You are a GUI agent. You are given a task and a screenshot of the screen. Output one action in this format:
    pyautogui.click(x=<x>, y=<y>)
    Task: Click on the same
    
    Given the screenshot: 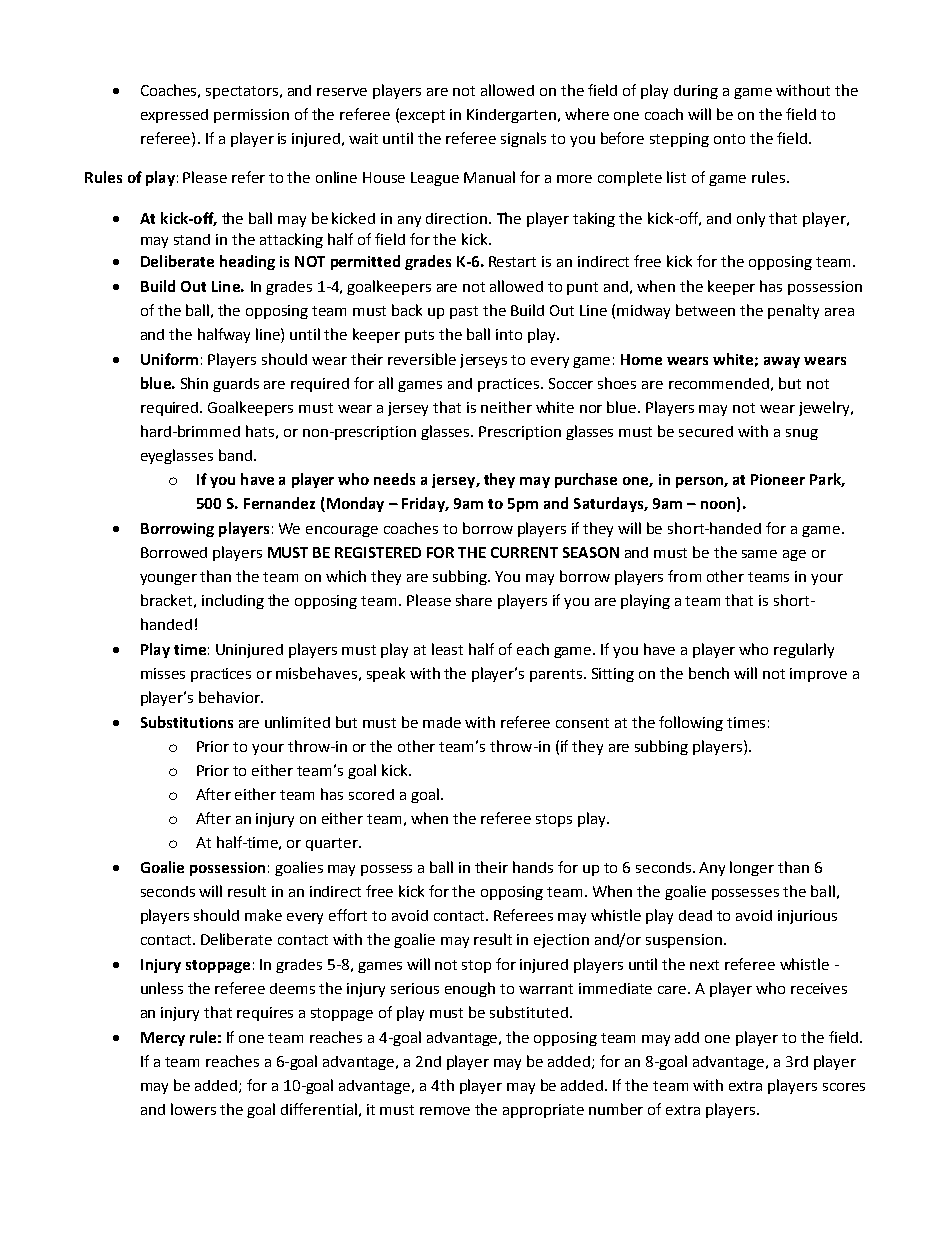 What is the action you would take?
    pyautogui.click(x=759, y=554)
